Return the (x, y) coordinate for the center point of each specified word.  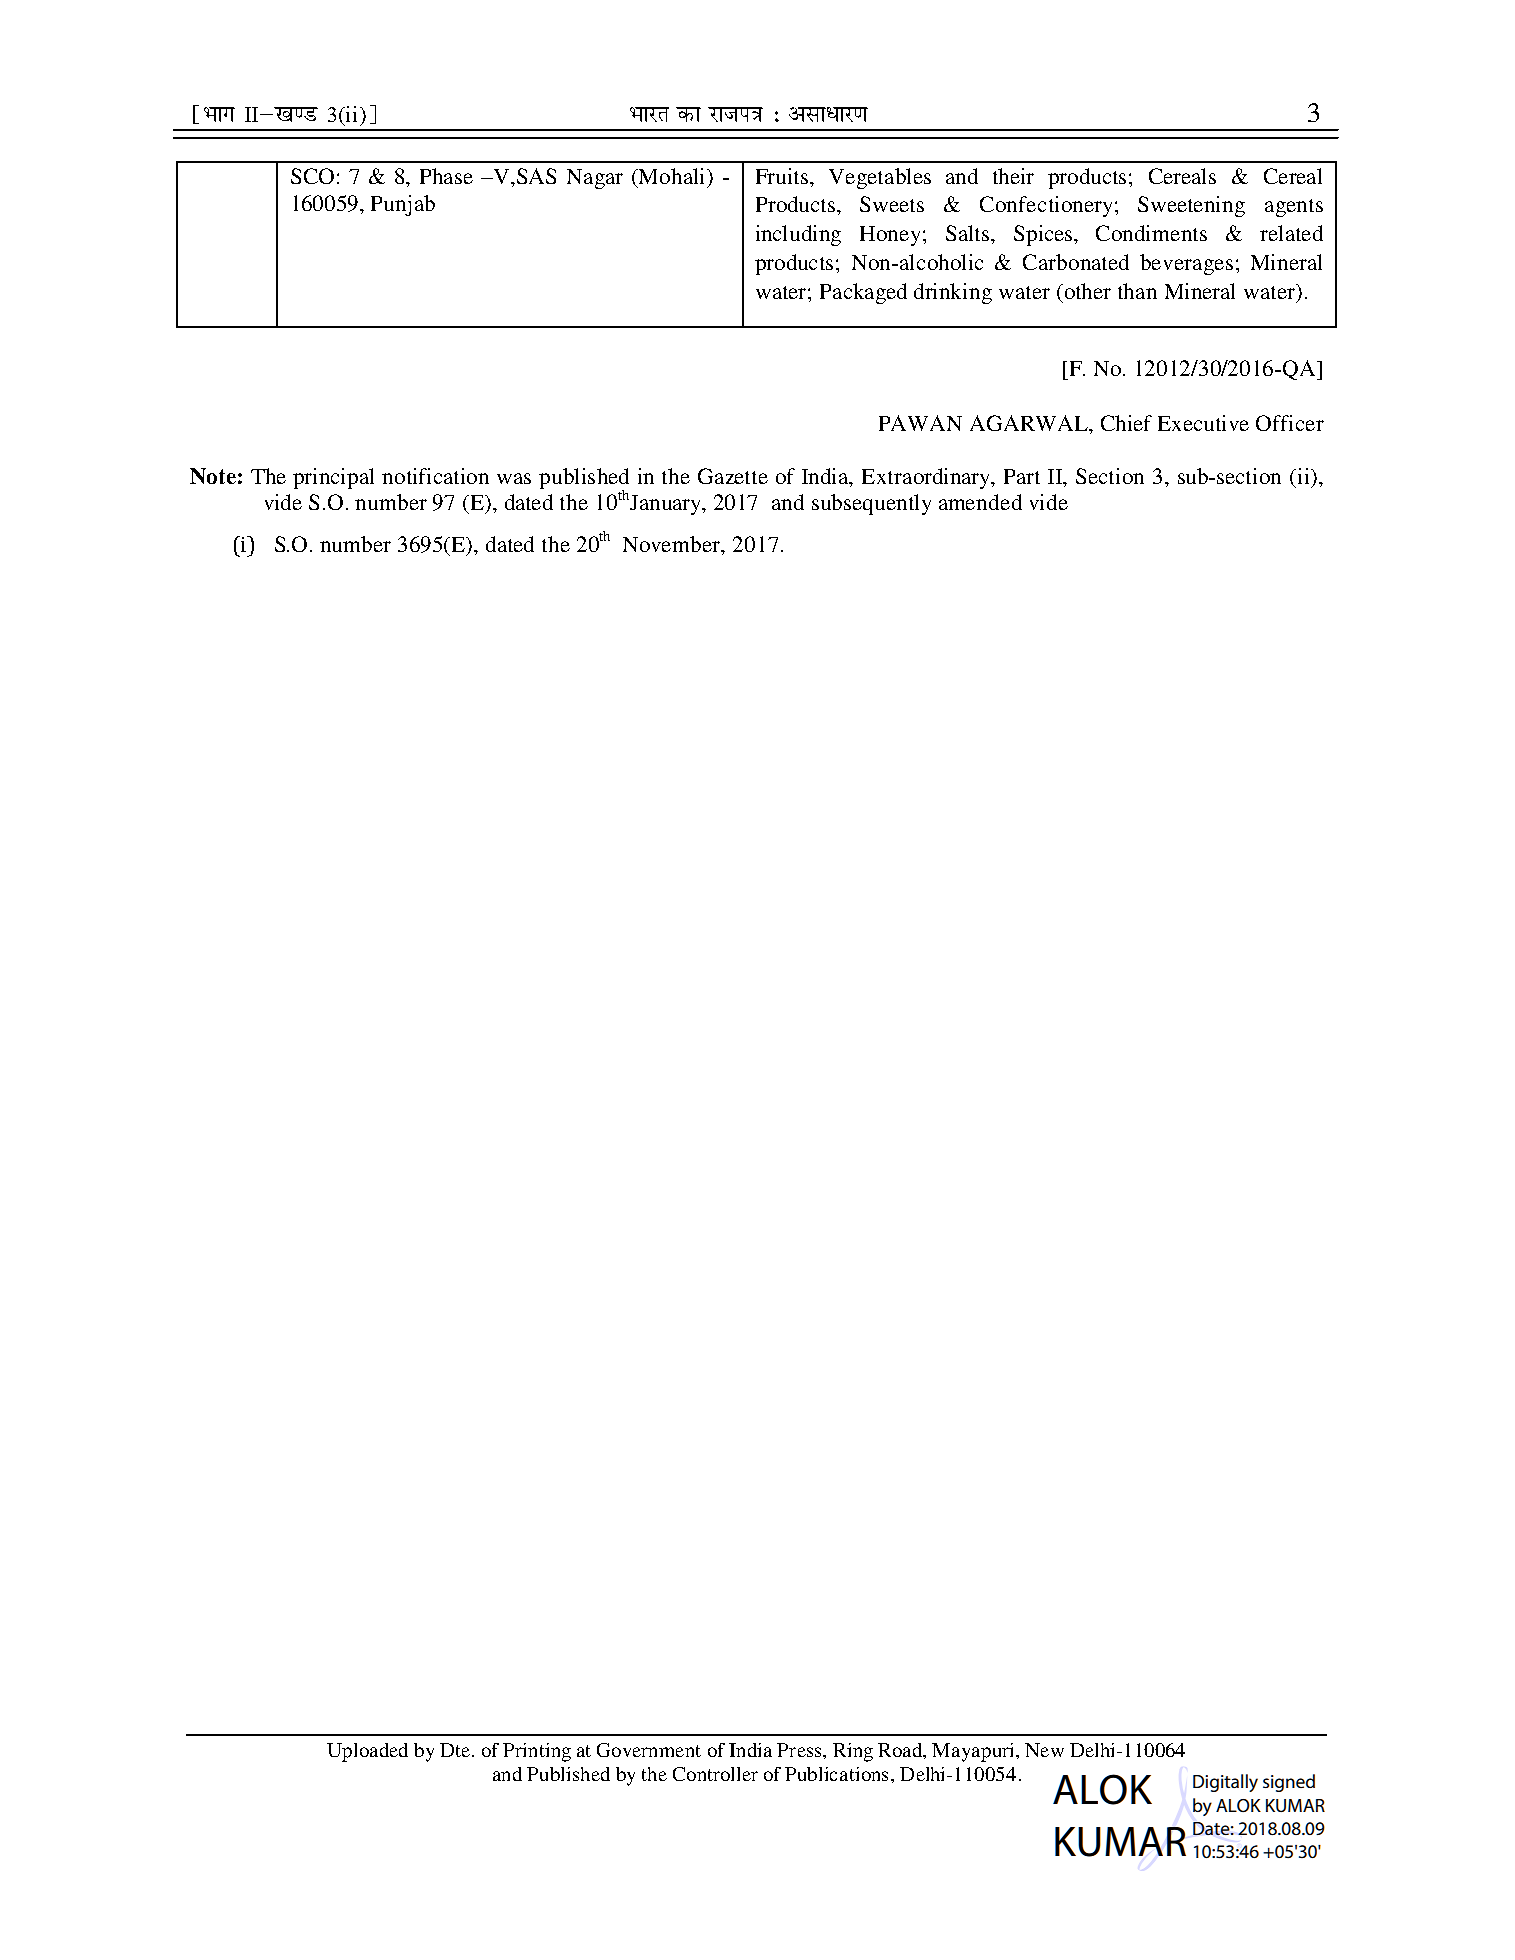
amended (980, 502)
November (673, 545)
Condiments (1151, 233)
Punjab (403, 205)
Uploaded (367, 1752)
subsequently (871, 504)
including (798, 235)
